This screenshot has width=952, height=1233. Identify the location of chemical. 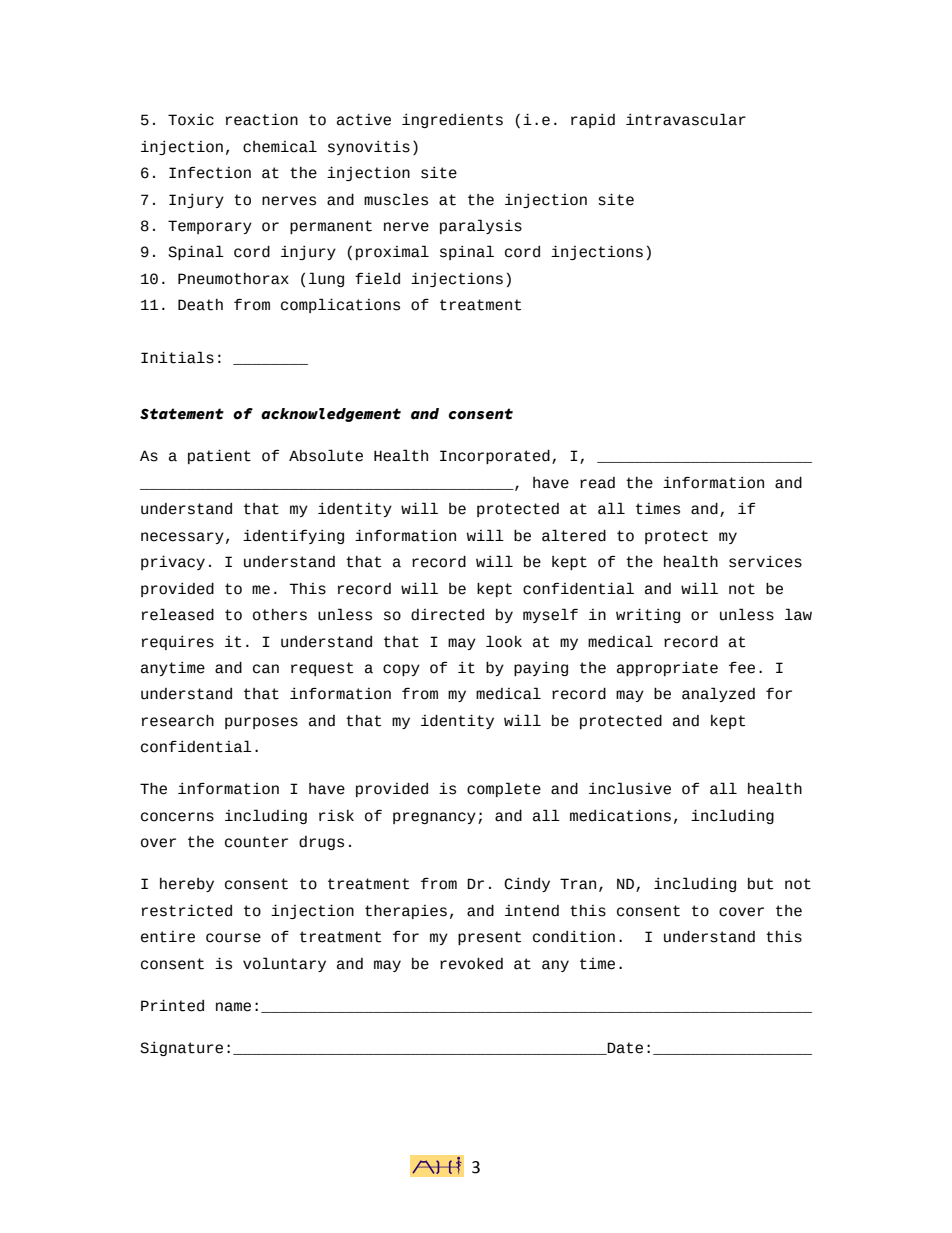
(280, 146).
